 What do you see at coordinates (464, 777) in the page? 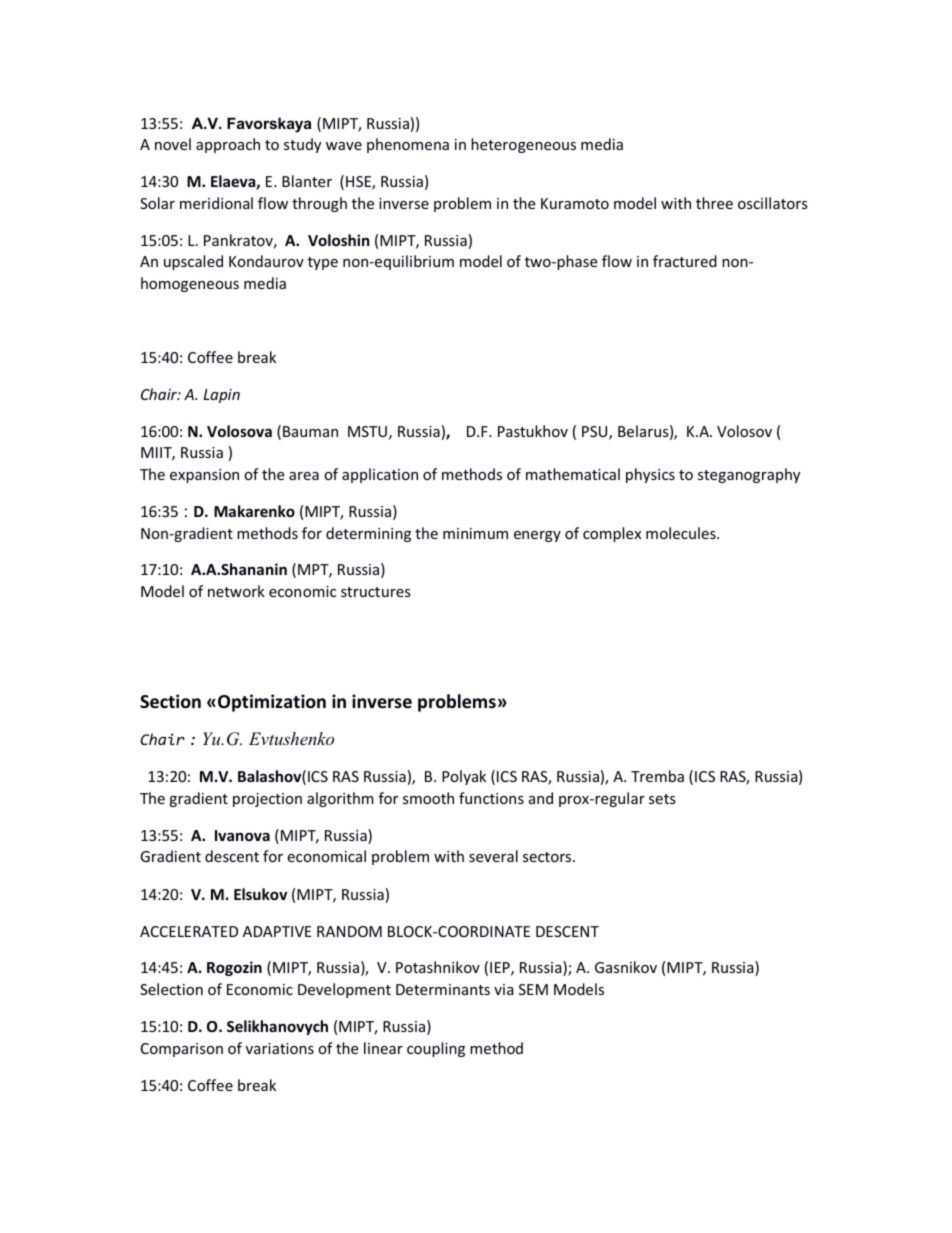
I see `Polyak` at bounding box center [464, 777].
